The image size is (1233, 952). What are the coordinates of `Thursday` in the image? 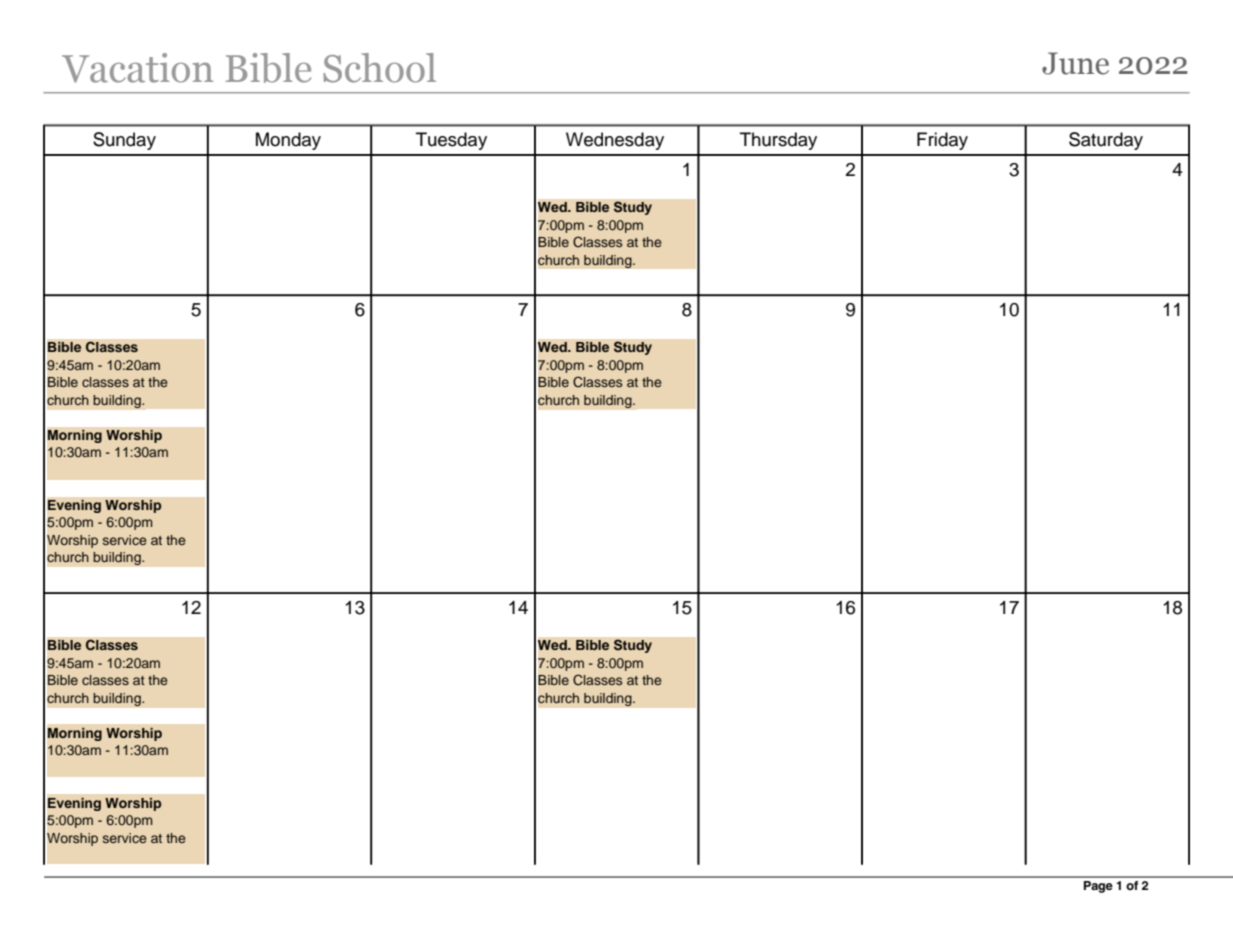 It's located at (778, 141).
